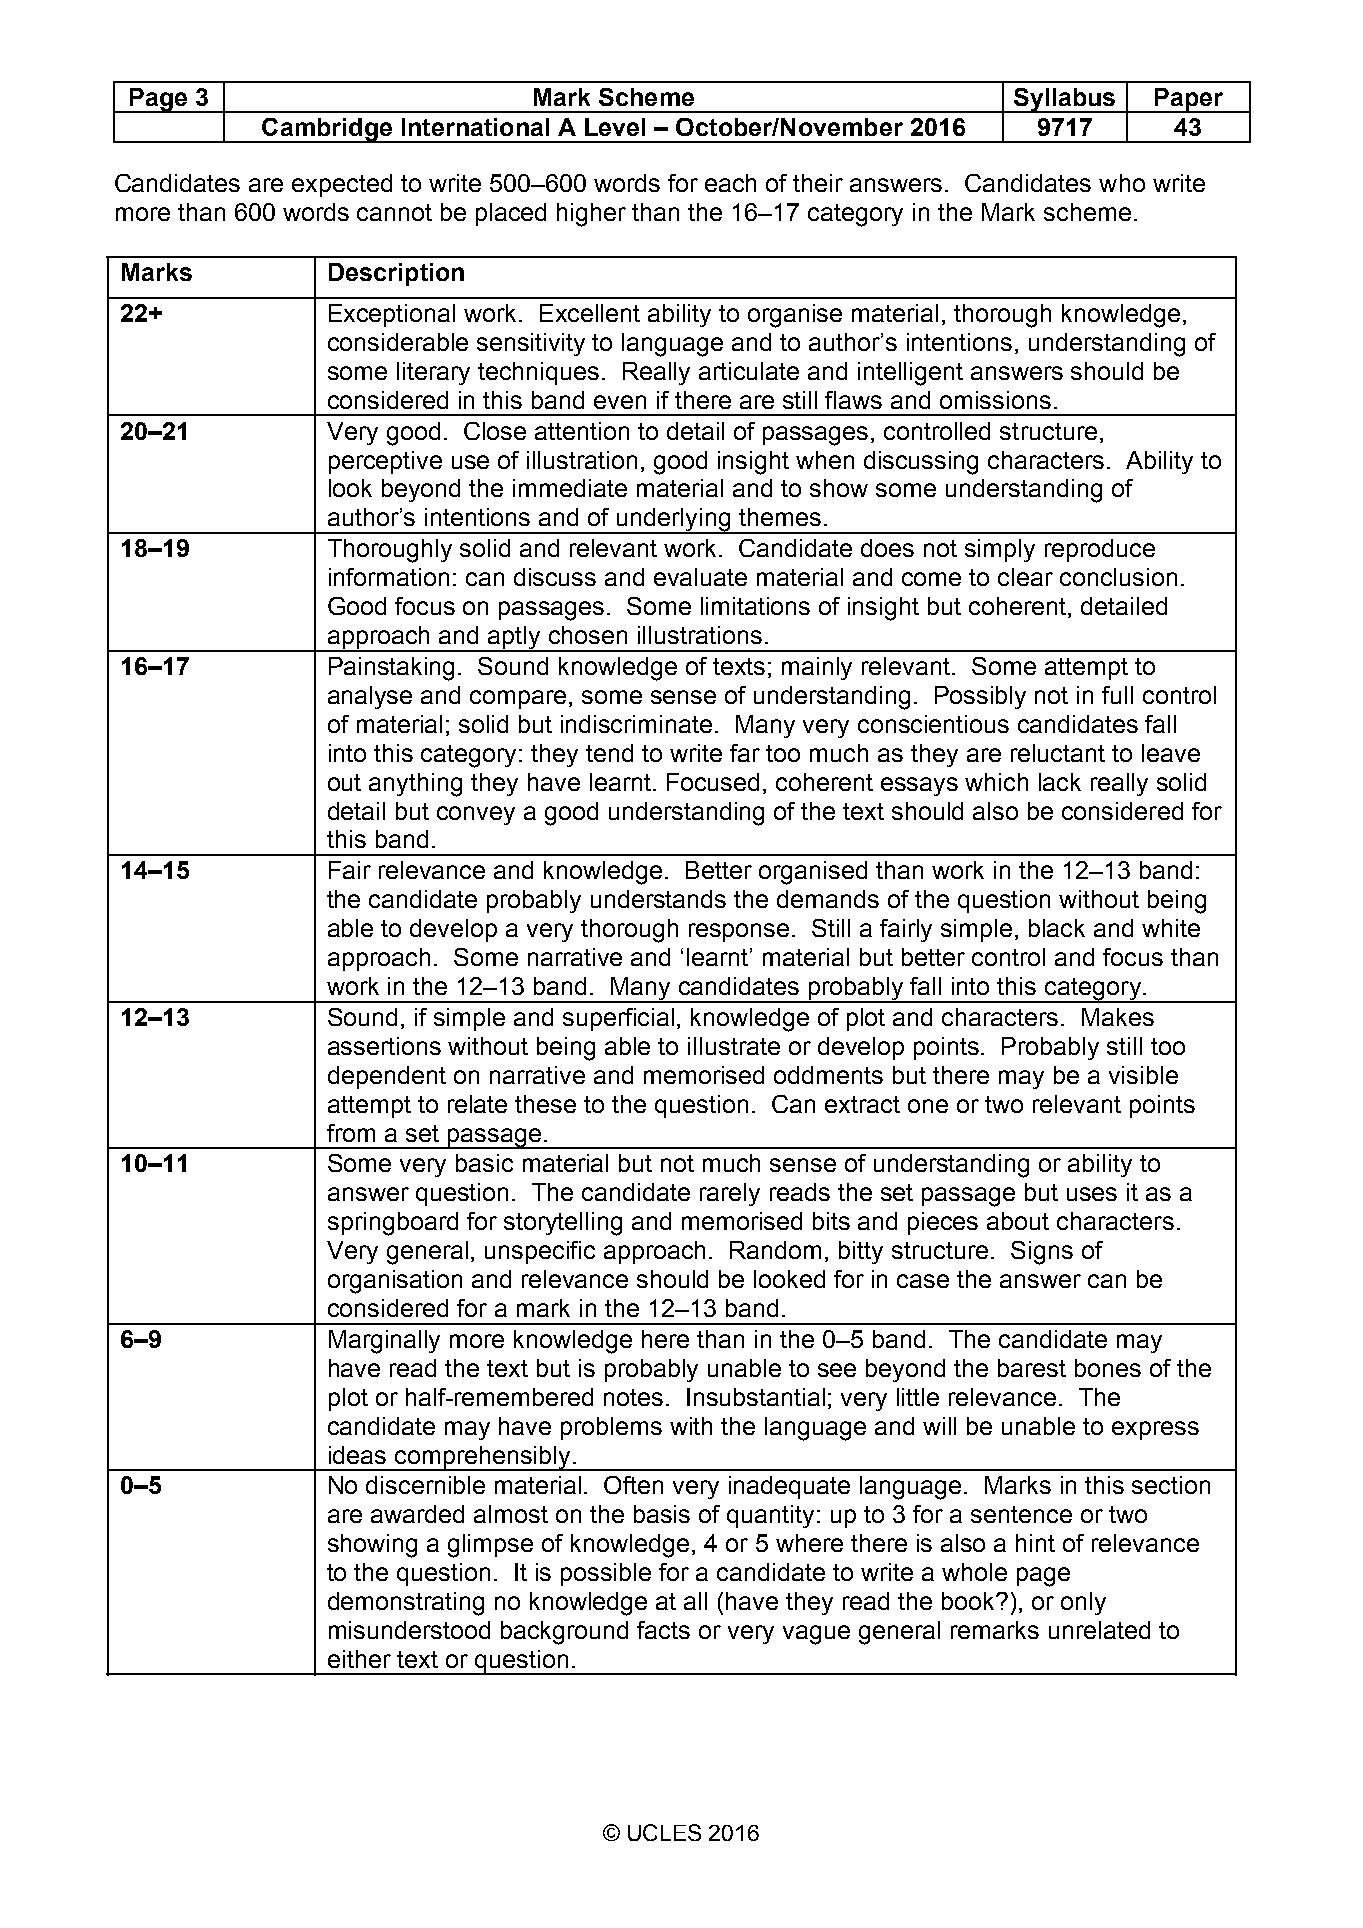 The image size is (1363, 1928). Describe the element at coordinates (739, 932) in the screenshot. I see `response` at that location.
